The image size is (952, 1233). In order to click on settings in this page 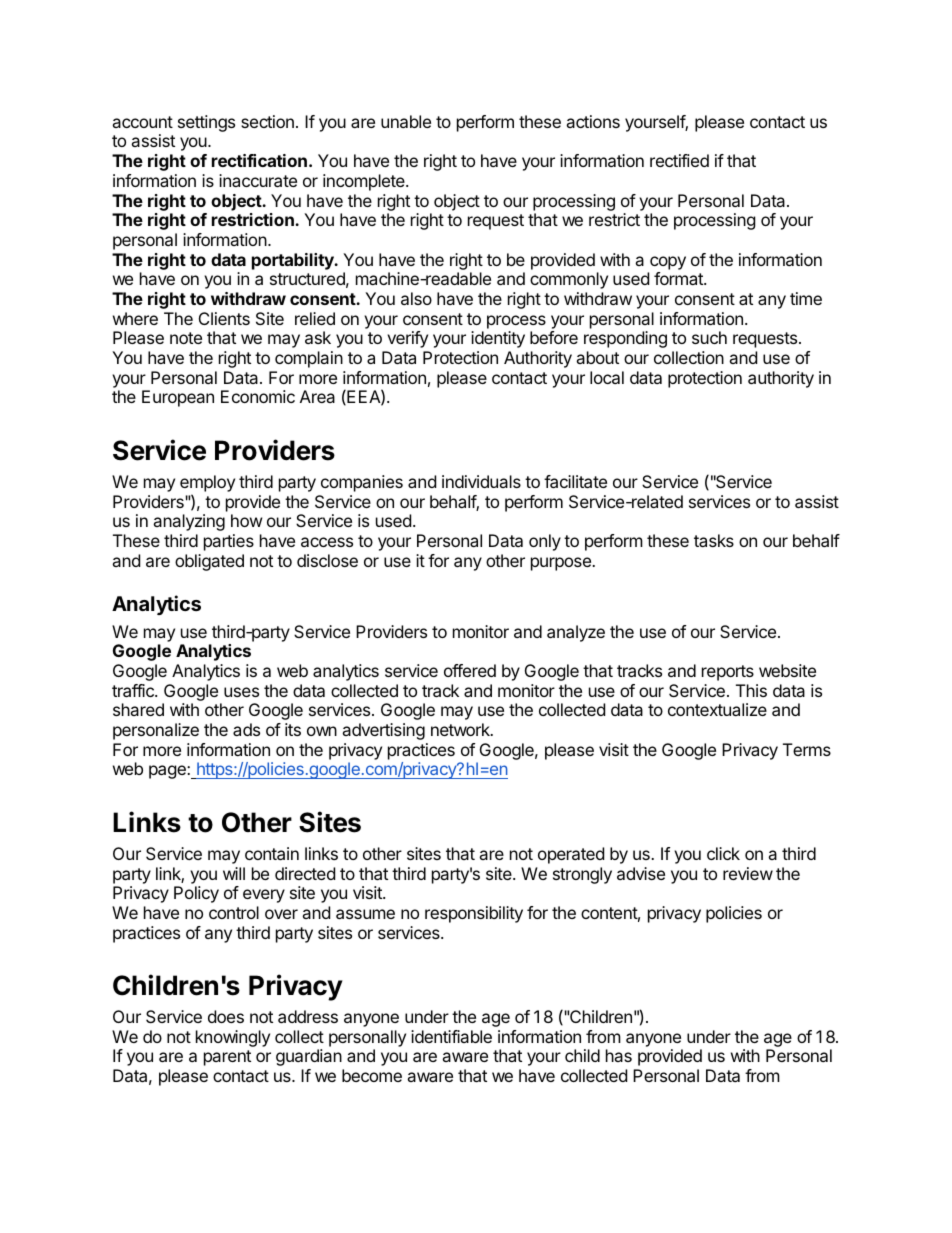, I will do `click(206, 123)`.
